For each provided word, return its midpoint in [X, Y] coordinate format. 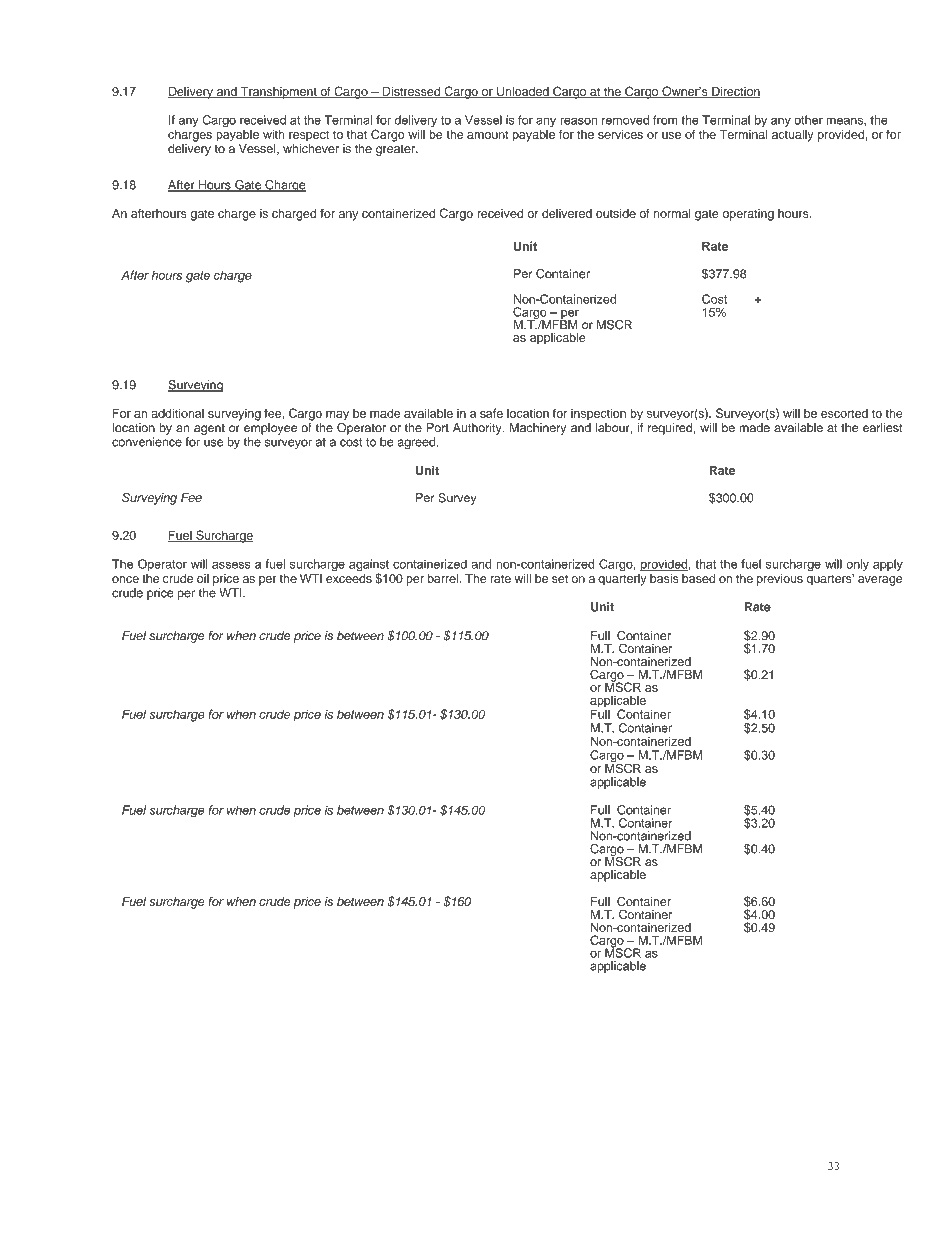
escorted [844, 413]
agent [209, 429]
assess [231, 565]
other [808, 120]
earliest [883, 428]
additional [177, 413]
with [274, 134]
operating [748, 215]
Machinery [538, 429]
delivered [567, 213]
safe [491, 413]
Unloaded [523, 92]
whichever [311, 148]
